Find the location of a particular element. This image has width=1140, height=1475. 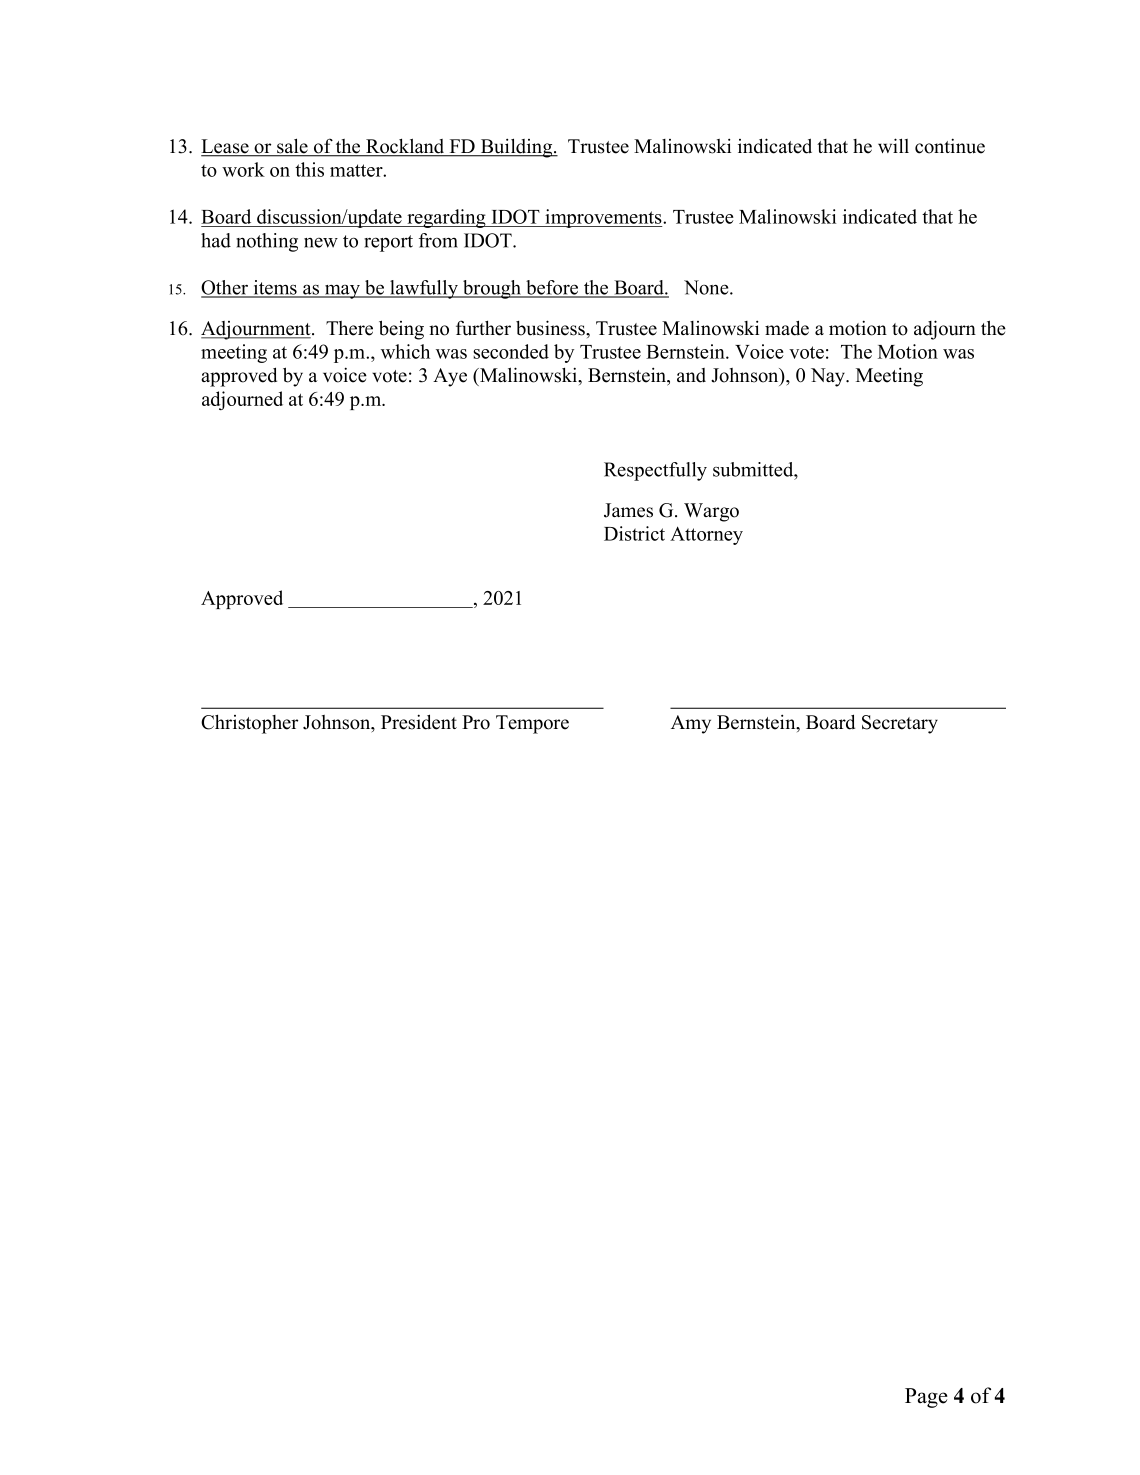

Amy is located at coordinates (691, 724).
